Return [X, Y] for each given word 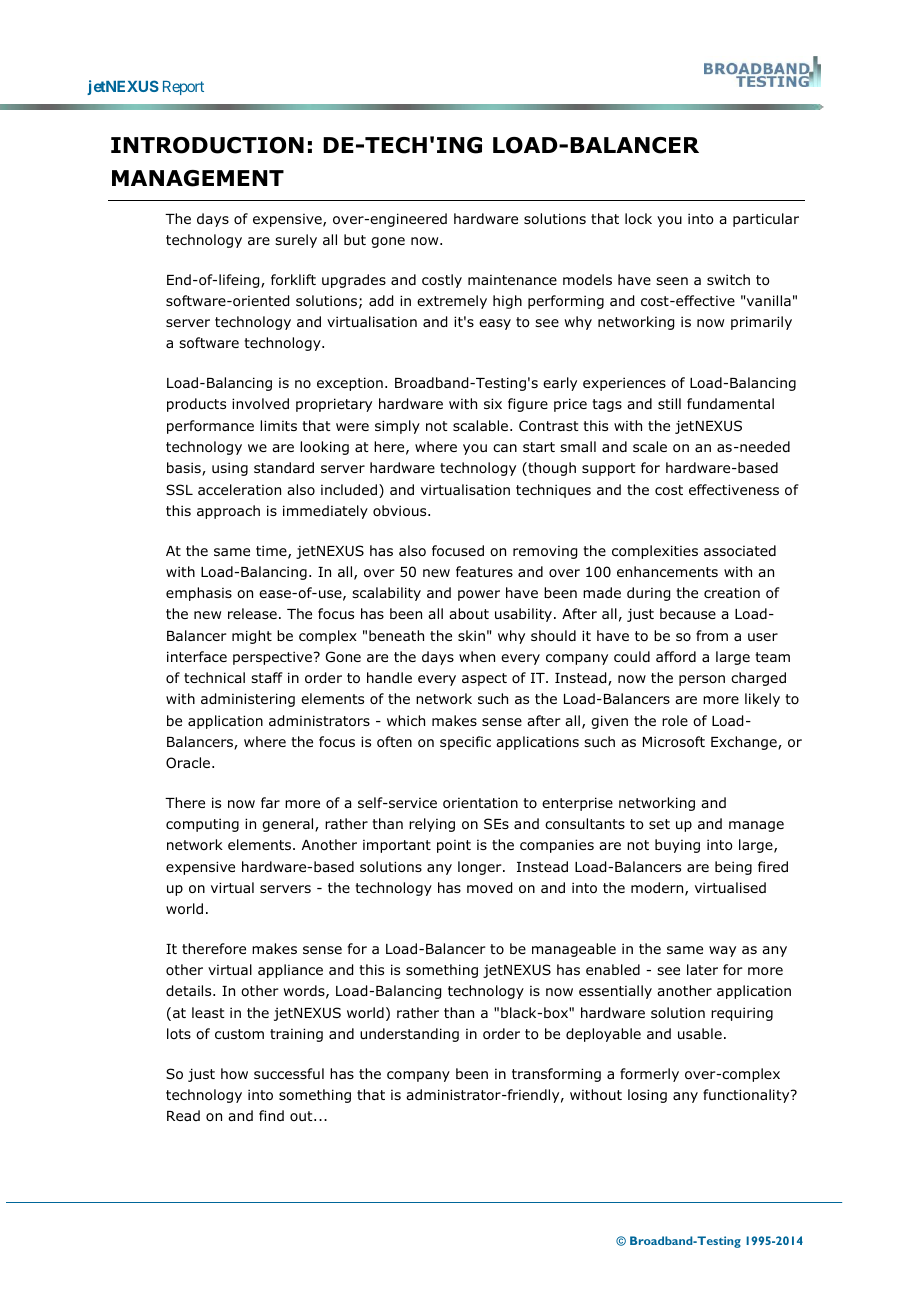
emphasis [199, 594]
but [355, 239]
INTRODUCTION [207, 145]
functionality [747, 1096]
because [688, 613]
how [234, 1073]
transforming [556, 1075]
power [479, 595]
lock [638, 218]
